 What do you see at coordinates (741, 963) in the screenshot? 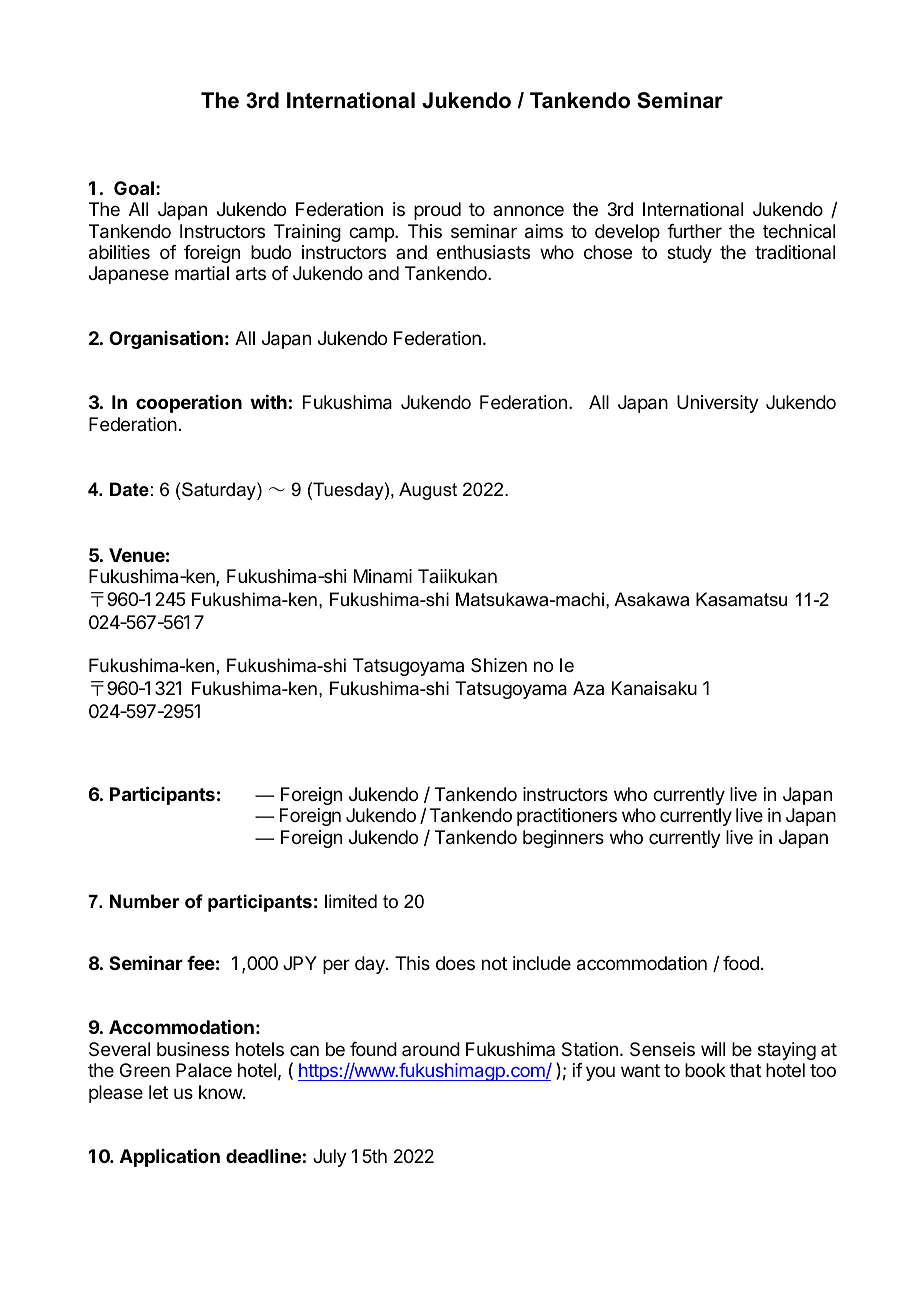
I see `food` at bounding box center [741, 963].
